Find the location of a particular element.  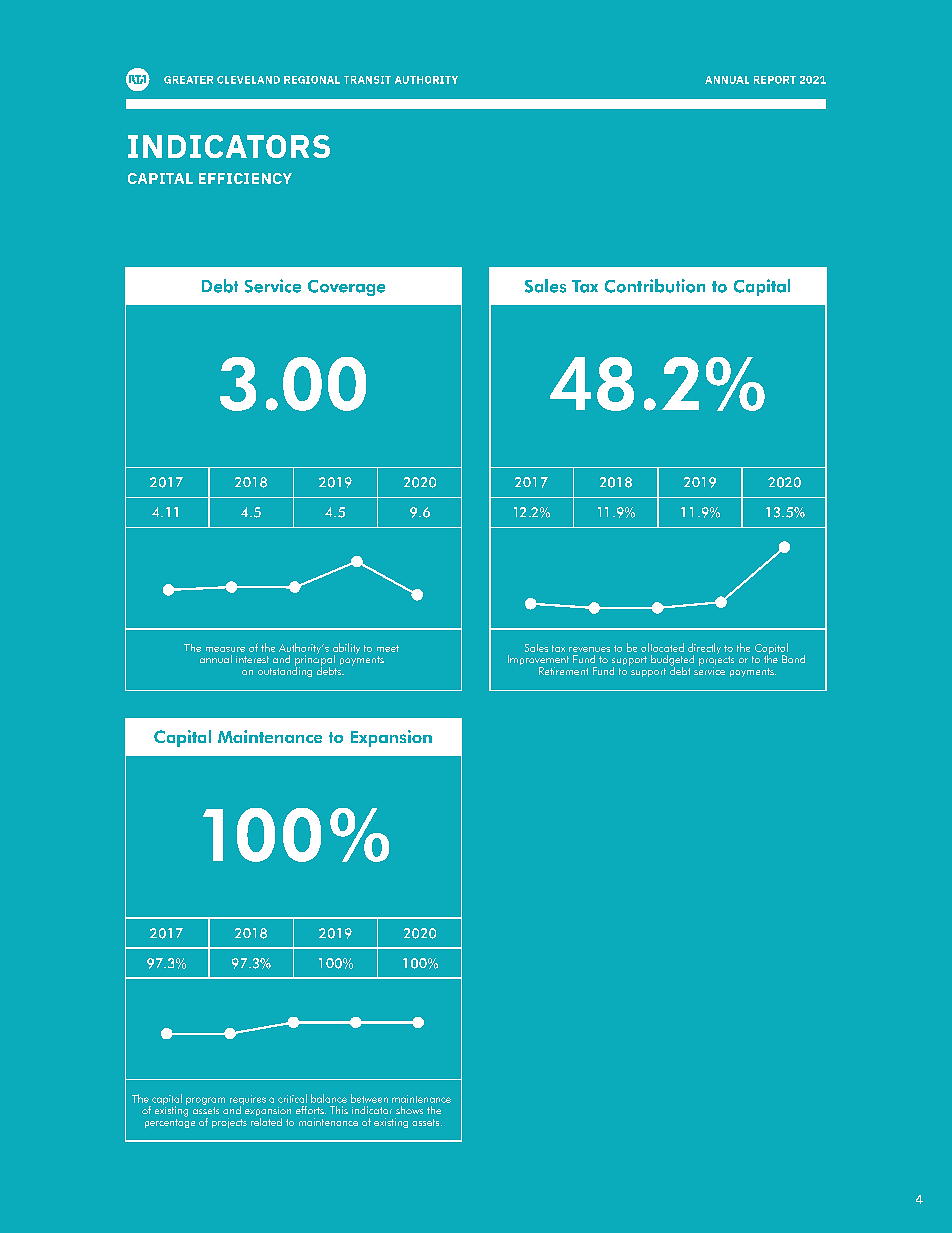

TRANSIT is located at coordinates (367, 80).
